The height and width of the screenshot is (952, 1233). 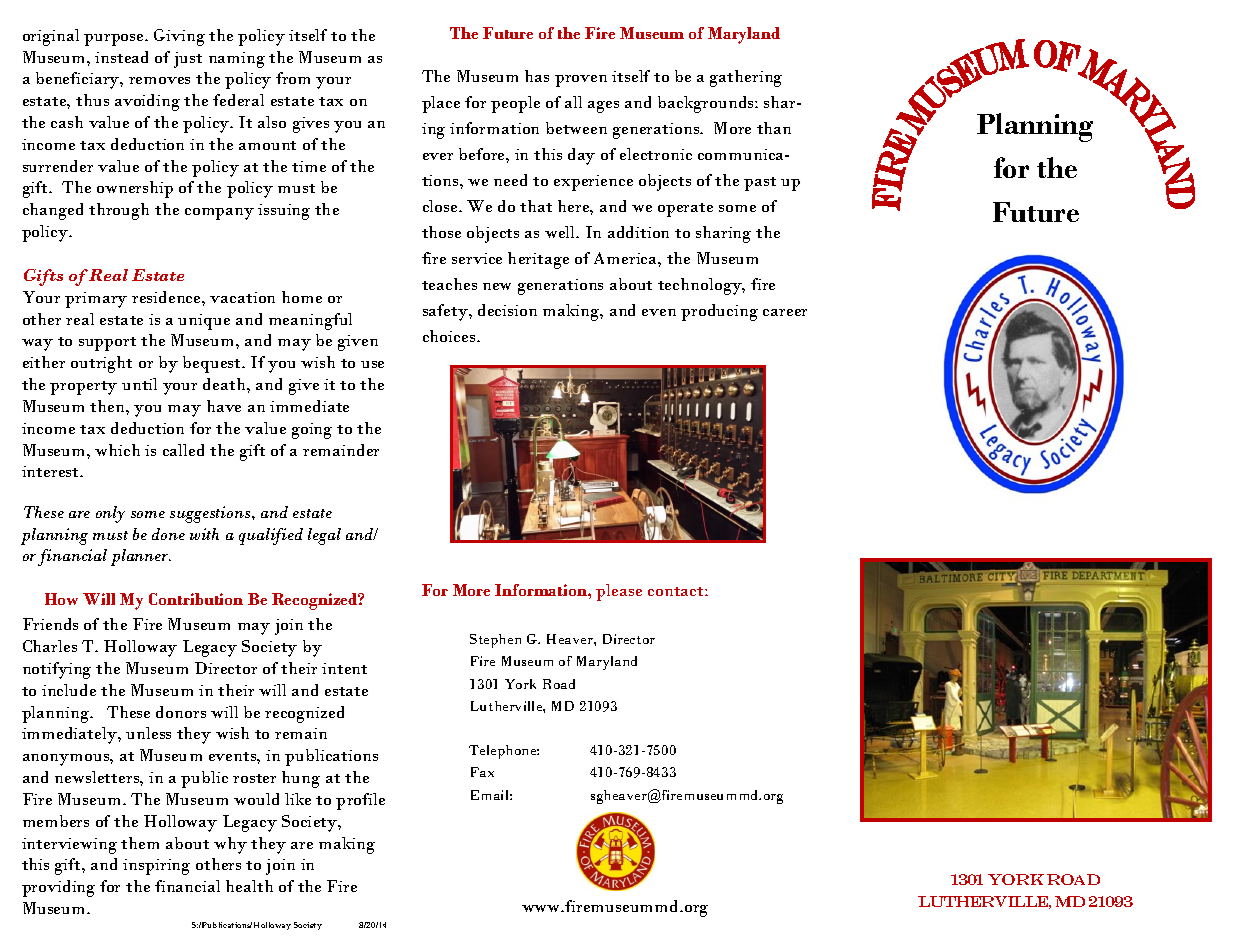 I want to click on intent, so click(x=344, y=668).
